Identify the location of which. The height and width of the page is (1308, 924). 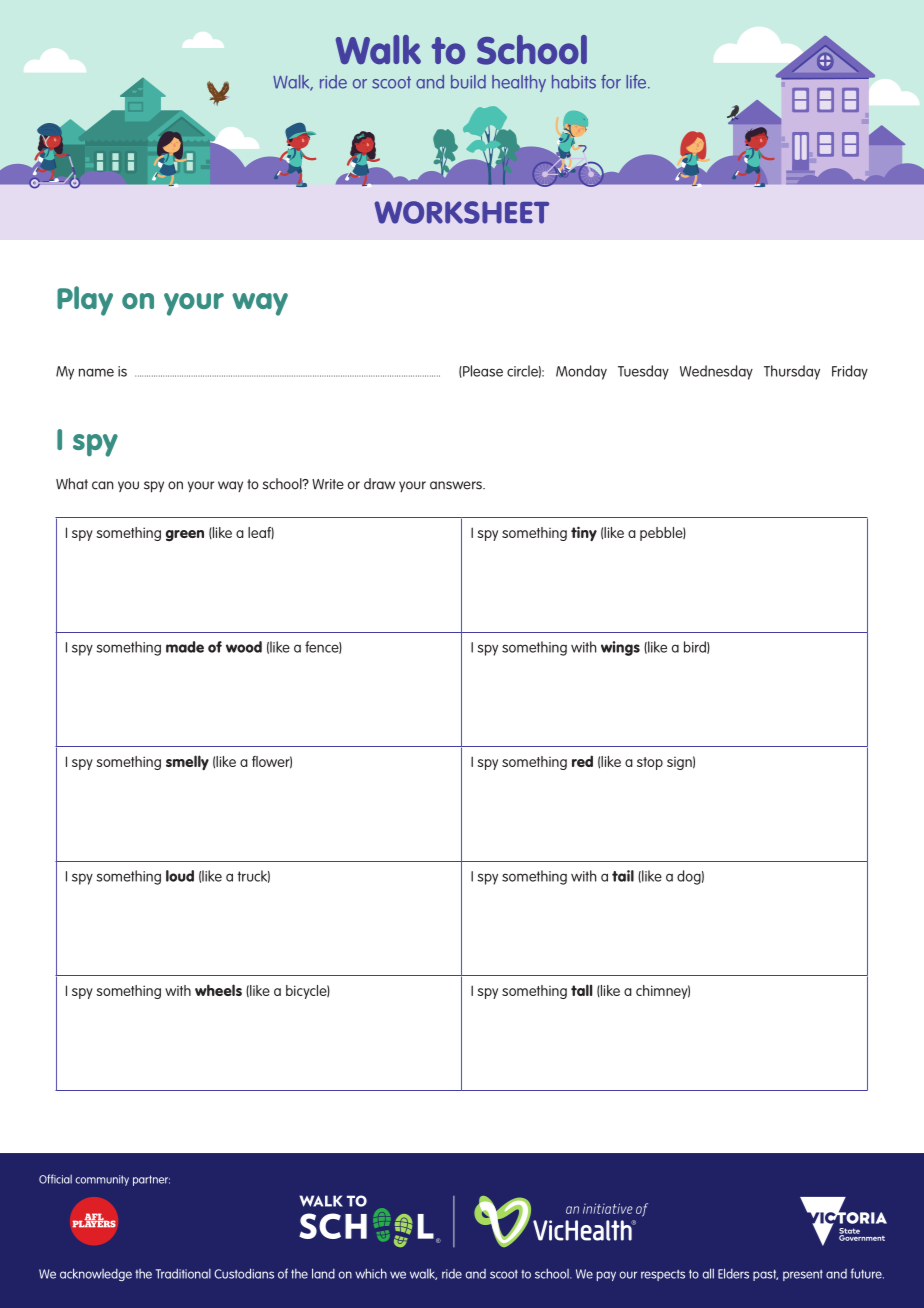
(371, 1273).
